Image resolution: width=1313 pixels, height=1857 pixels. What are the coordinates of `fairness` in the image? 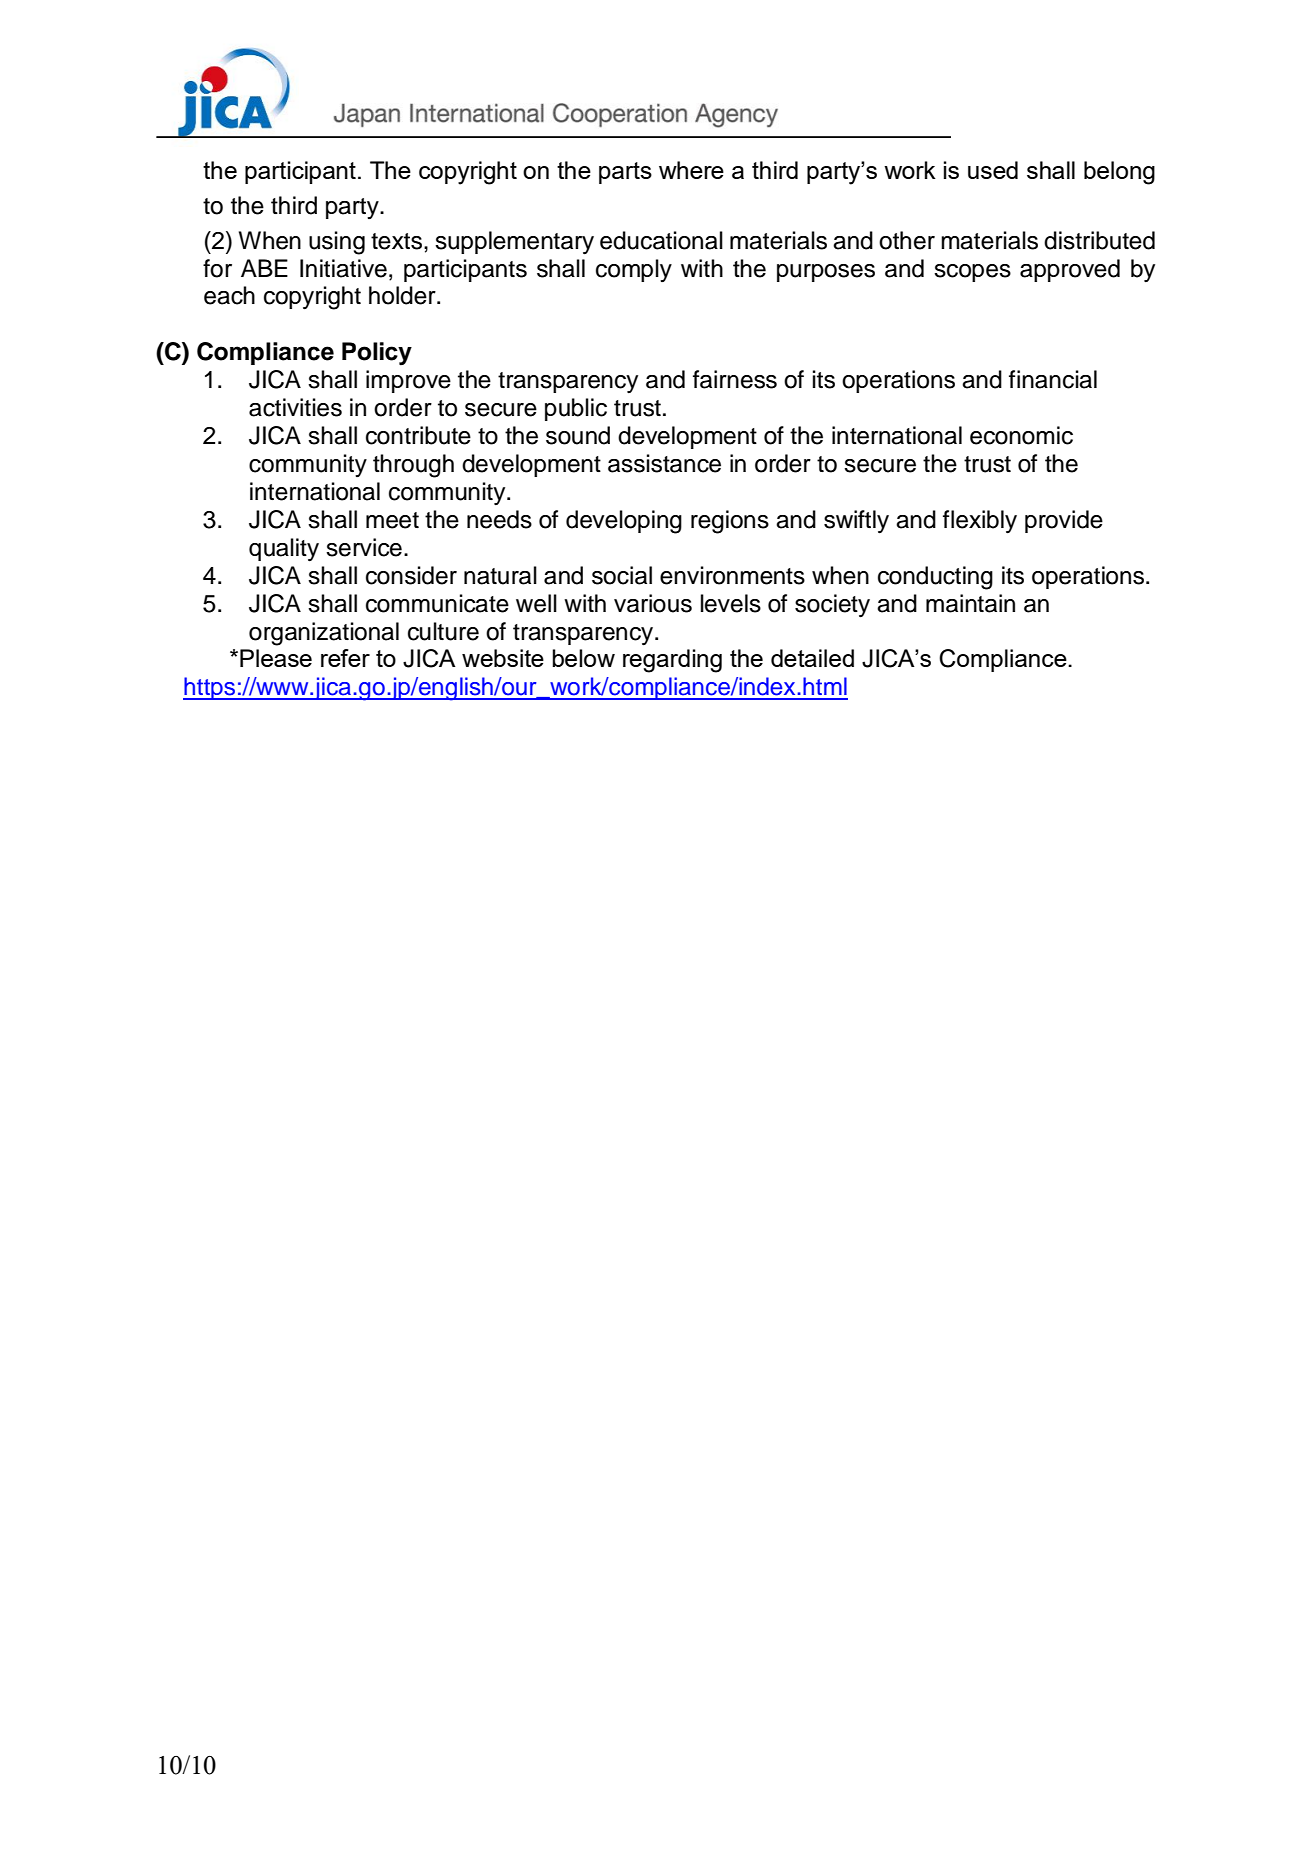 It's located at (735, 379).
